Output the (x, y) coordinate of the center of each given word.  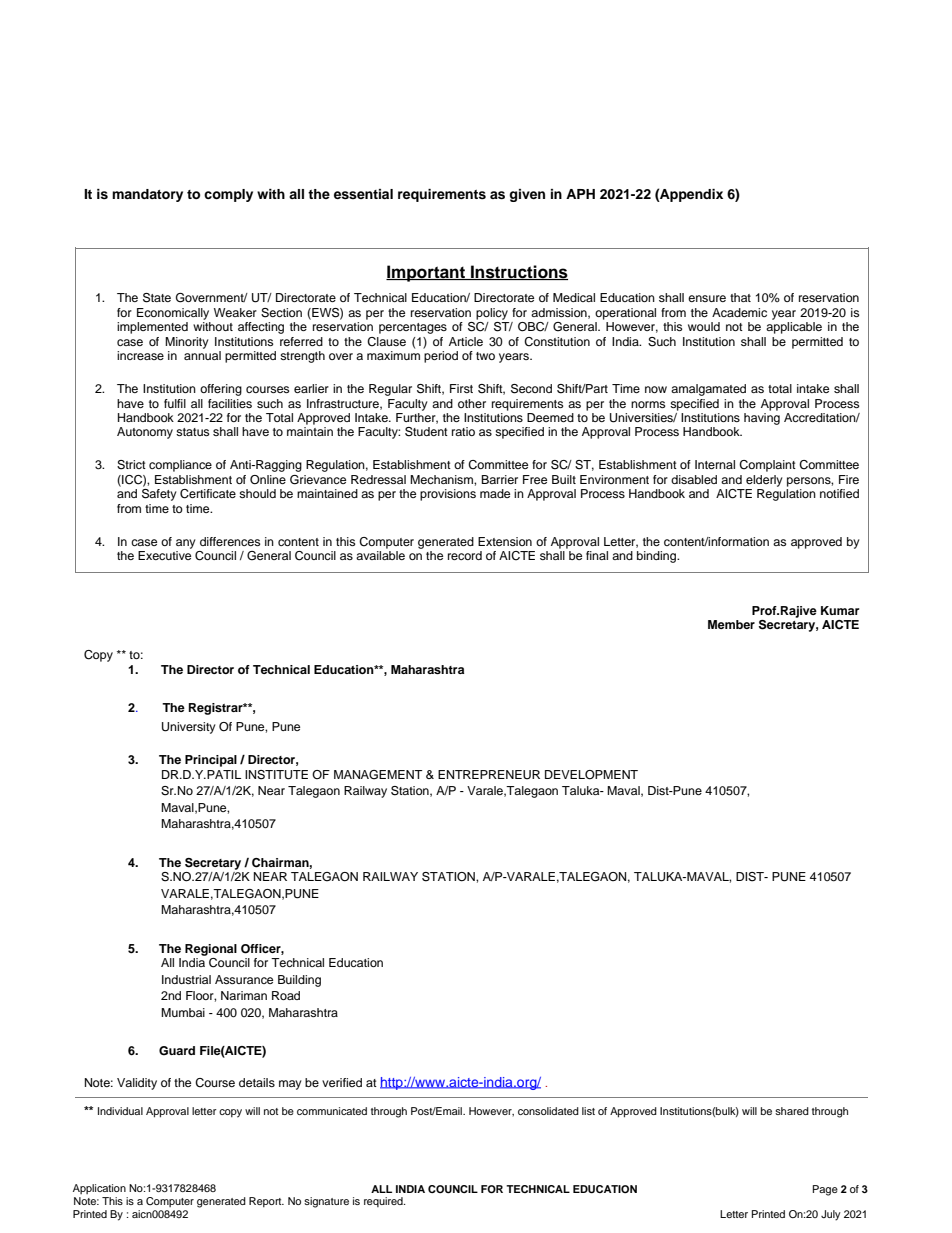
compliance (180, 466)
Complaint (767, 466)
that (740, 297)
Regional (211, 950)
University (189, 728)
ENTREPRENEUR (489, 775)
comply (228, 195)
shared (792, 1111)
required (384, 1202)
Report (266, 1202)
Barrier (499, 479)
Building (299, 981)
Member (731, 624)
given (527, 195)
